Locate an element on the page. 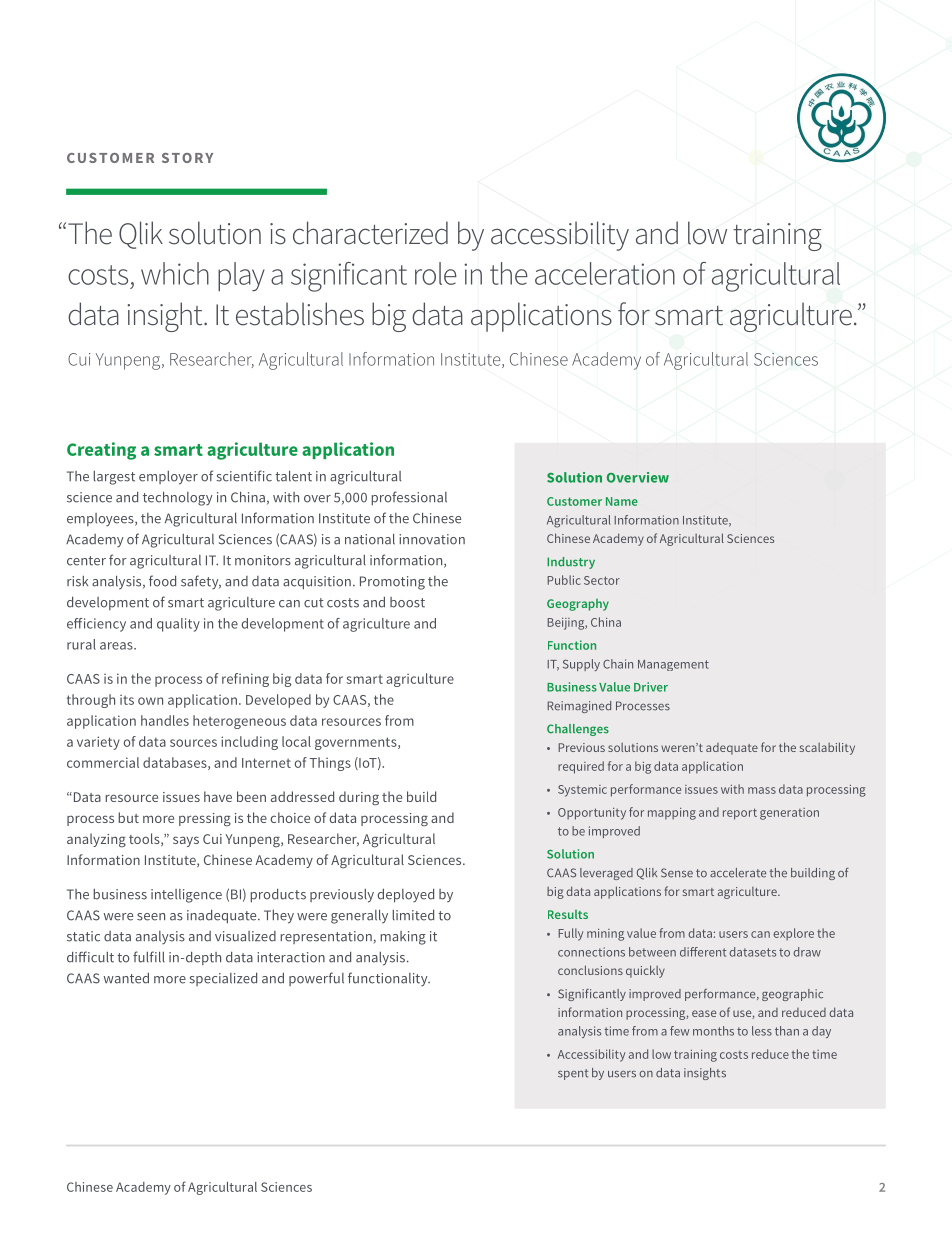 This image has width=952, height=1233. quality is located at coordinates (178, 625).
